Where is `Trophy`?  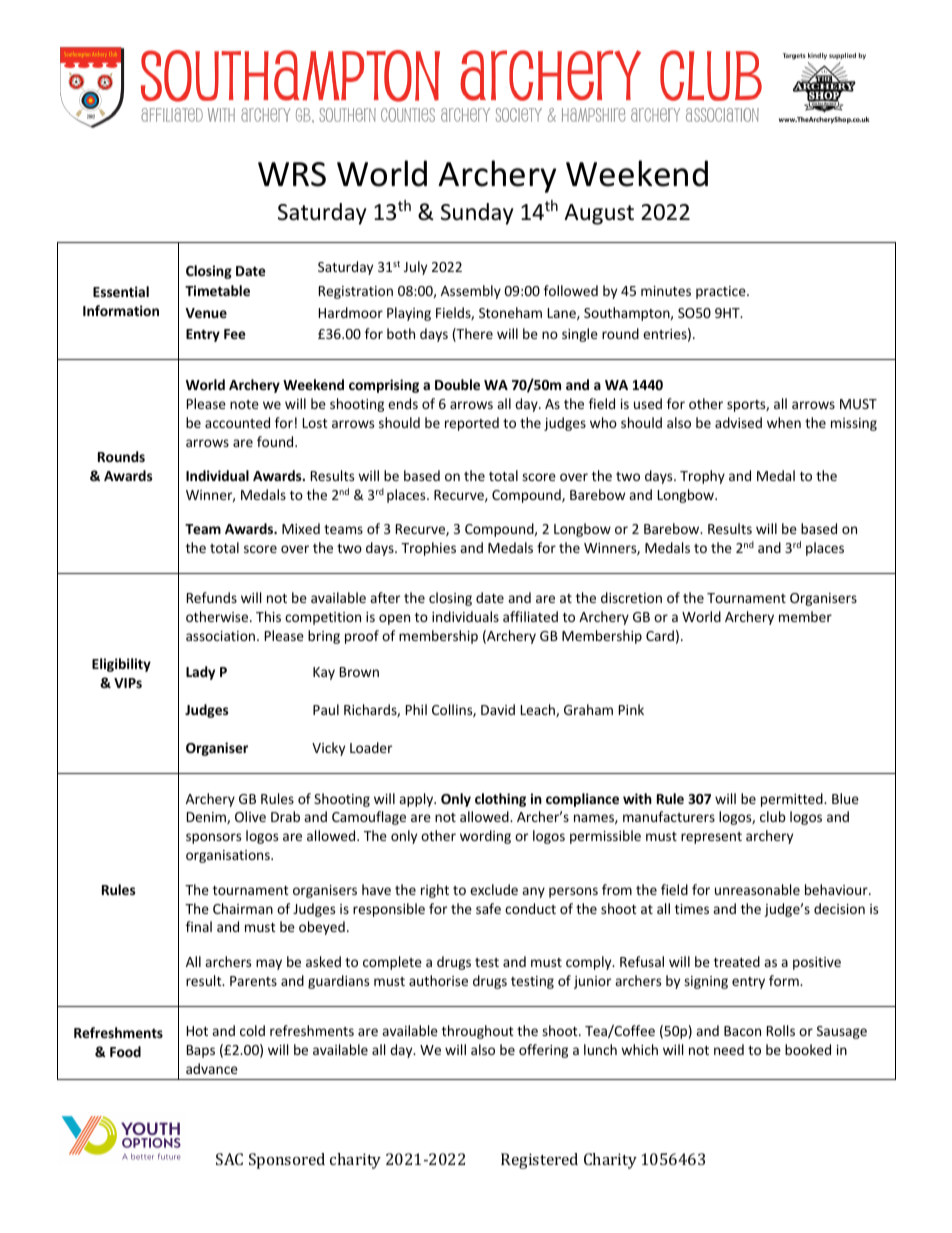
Trophy is located at coordinates (702, 477).
